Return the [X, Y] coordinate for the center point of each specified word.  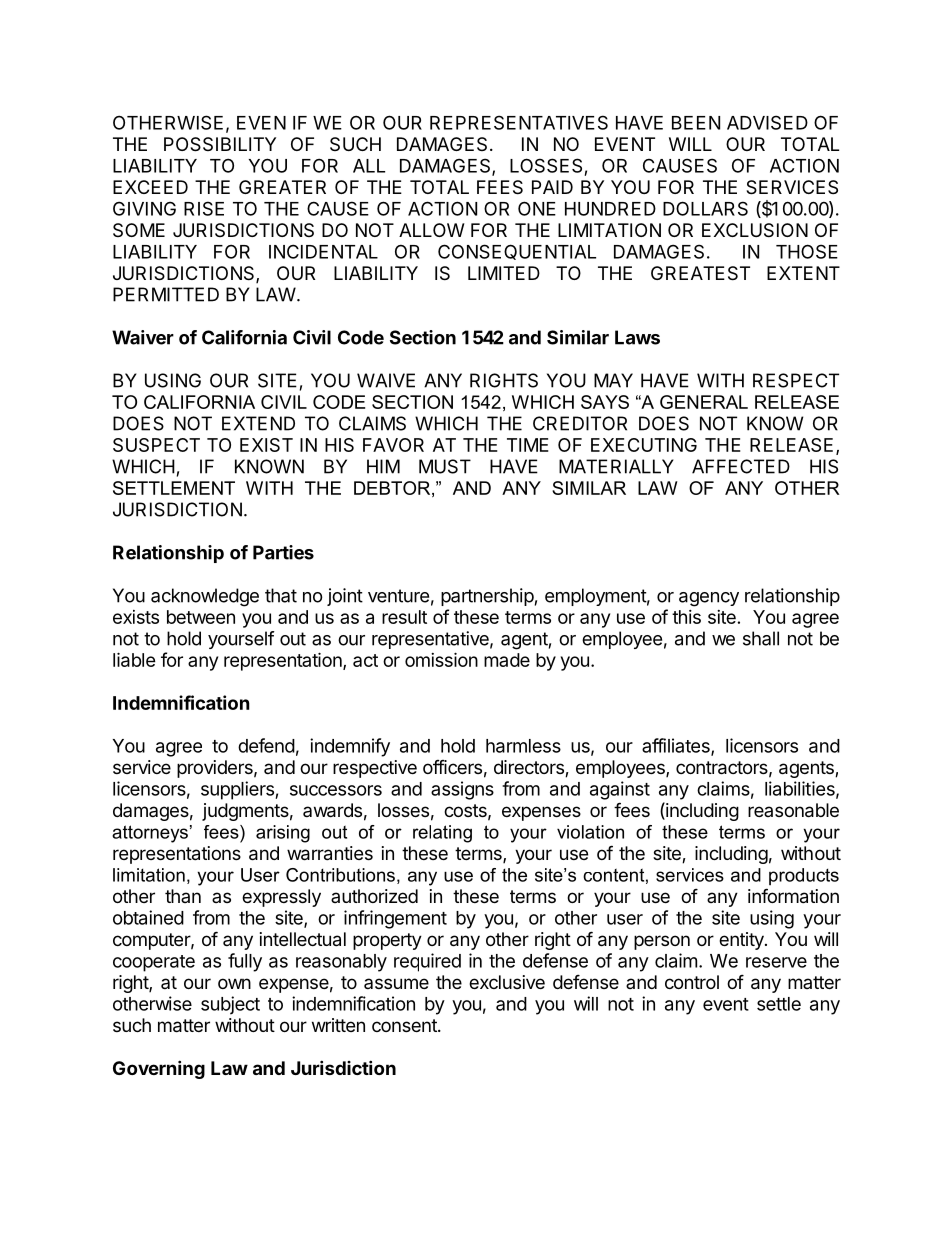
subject [230, 1005]
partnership [487, 597]
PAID [552, 187]
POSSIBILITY [220, 144]
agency [709, 599]
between [201, 617]
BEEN [696, 123]
